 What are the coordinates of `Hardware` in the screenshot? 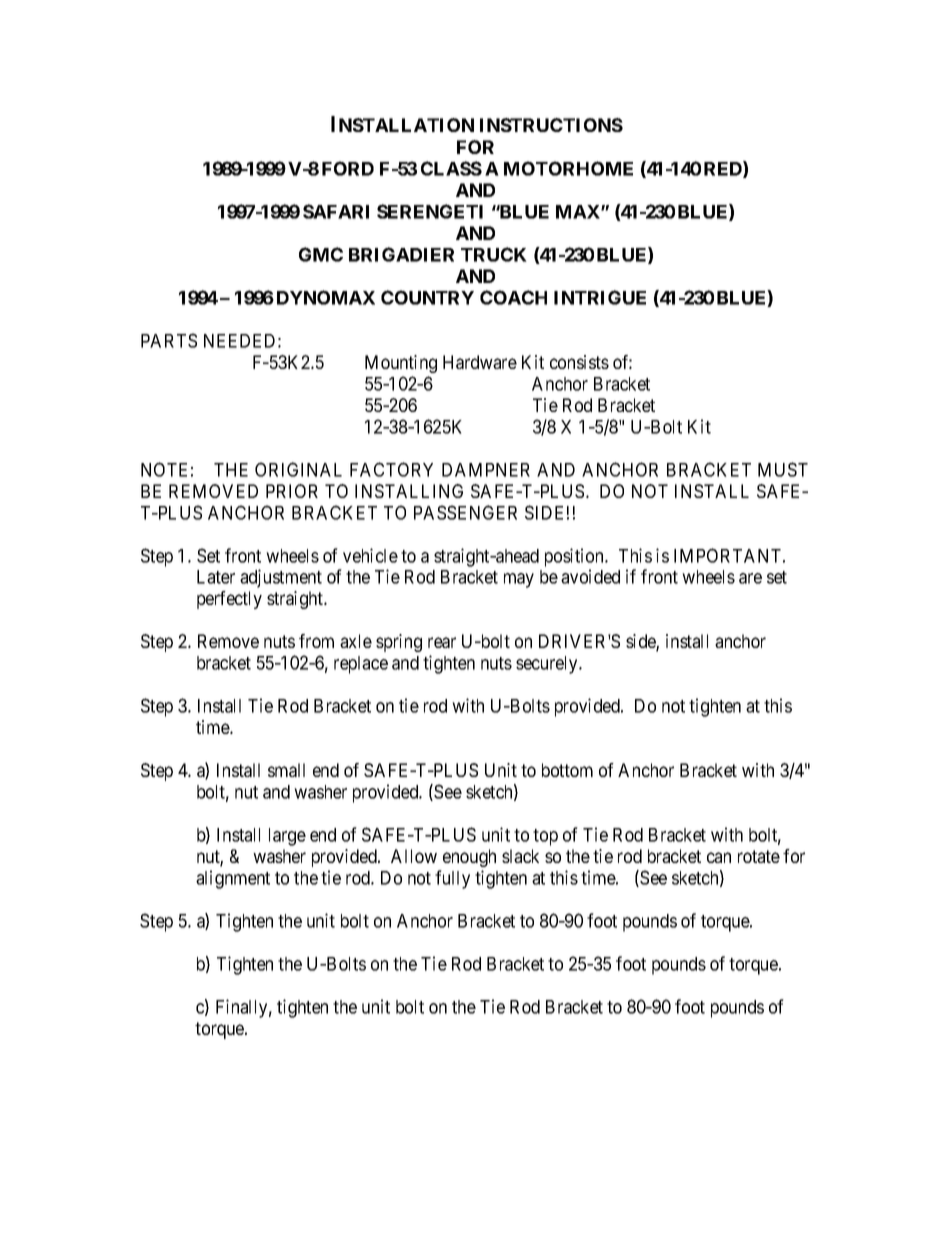 It's located at (480, 362).
